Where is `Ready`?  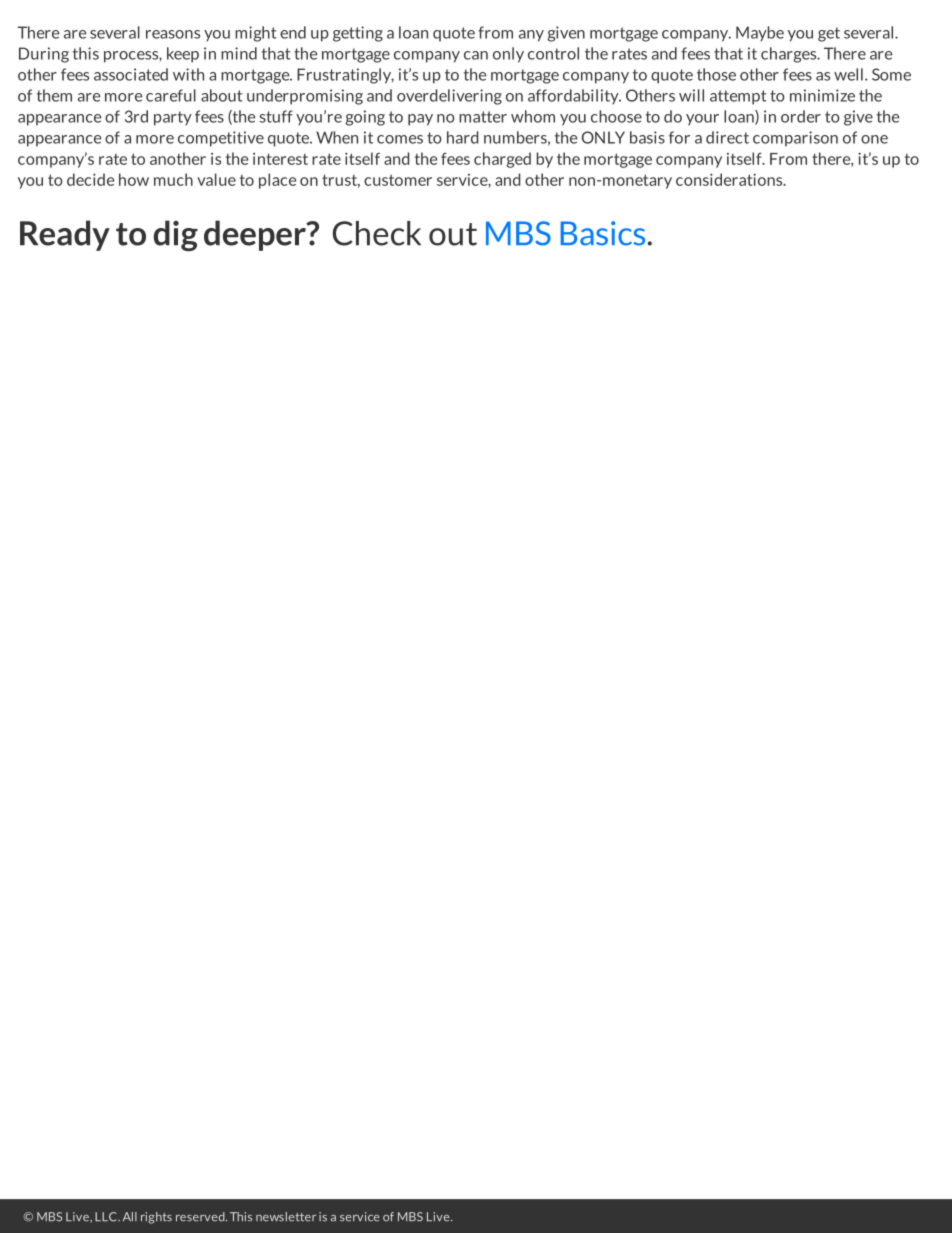
Ready is located at coordinates (65, 235).
